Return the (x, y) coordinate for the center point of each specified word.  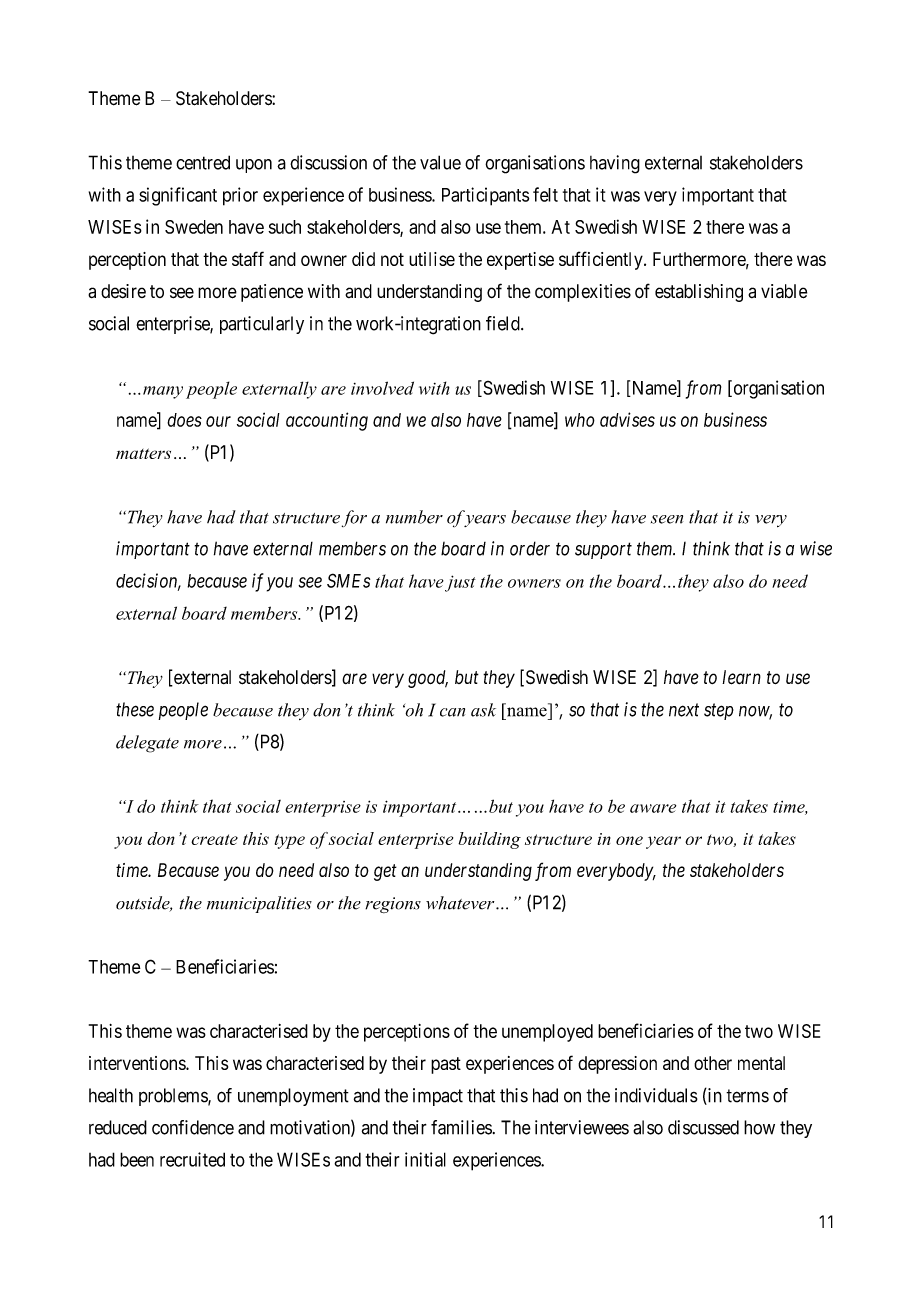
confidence (193, 1127)
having (615, 164)
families (461, 1127)
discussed (703, 1127)
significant (178, 196)
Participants (485, 196)
